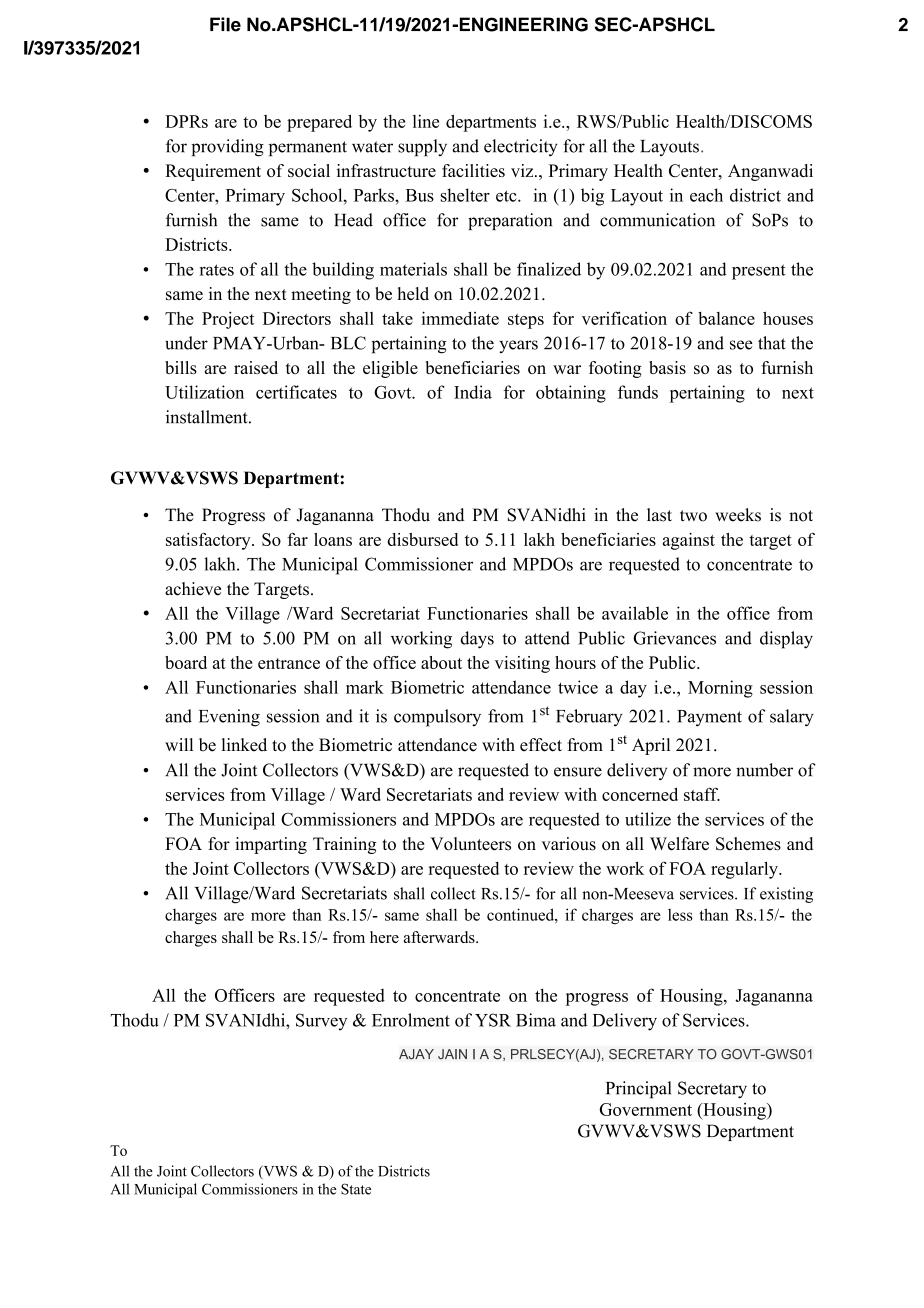  What do you see at coordinates (706, 195) in the screenshot?
I see `each` at bounding box center [706, 195].
